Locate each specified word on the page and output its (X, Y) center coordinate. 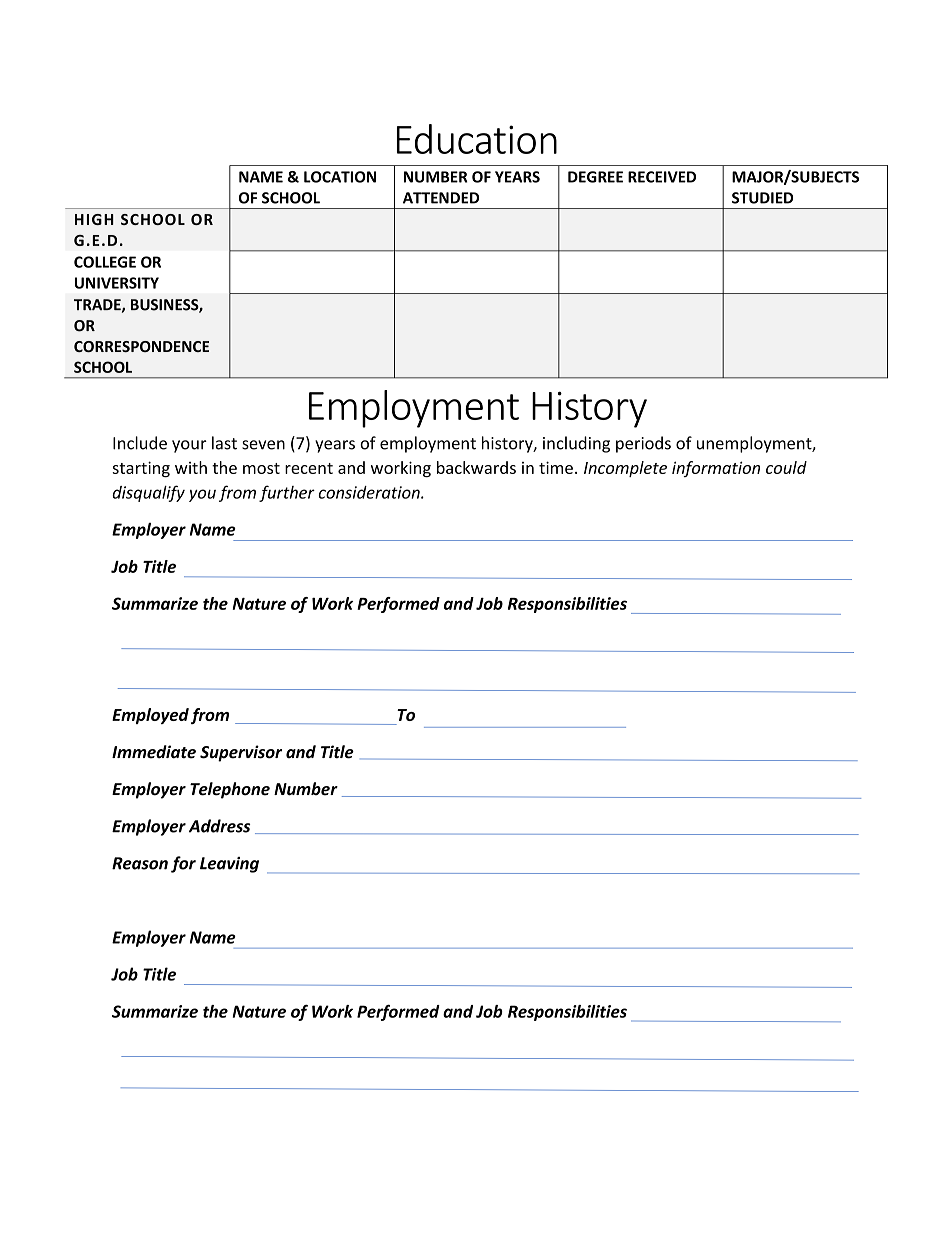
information (716, 469)
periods (643, 444)
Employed (150, 716)
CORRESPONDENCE (141, 346)
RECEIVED (662, 177)
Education (477, 139)
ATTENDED (441, 198)
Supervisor (241, 753)
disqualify (148, 493)
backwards (476, 467)
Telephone (230, 790)
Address (220, 826)
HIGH (94, 219)
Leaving (229, 865)
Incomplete (625, 469)
